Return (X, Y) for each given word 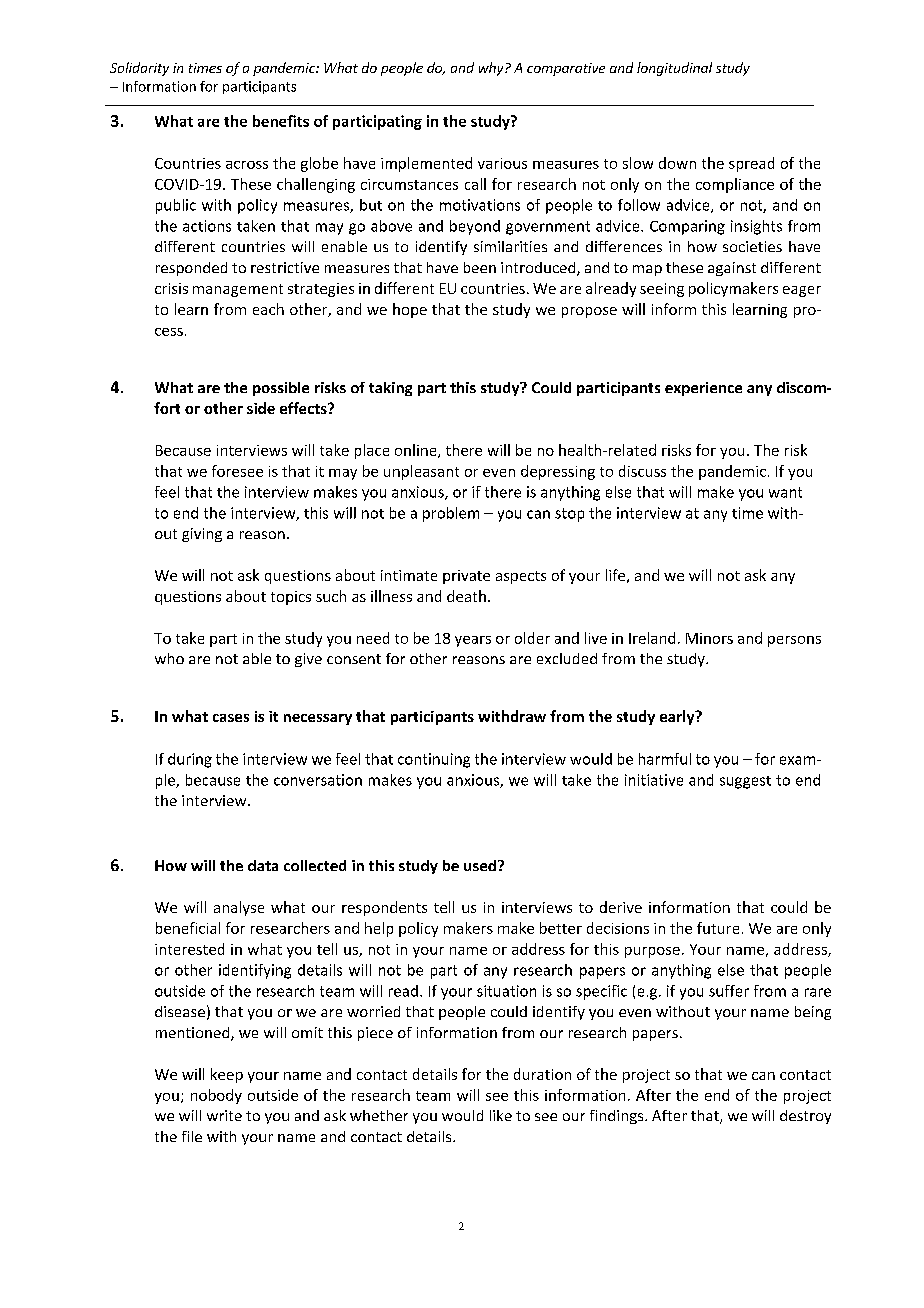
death (466, 596)
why (492, 69)
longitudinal (674, 69)
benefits (281, 121)
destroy (805, 1117)
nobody (216, 1096)
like (501, 1115)
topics (291, 598)
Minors (709, 638)
